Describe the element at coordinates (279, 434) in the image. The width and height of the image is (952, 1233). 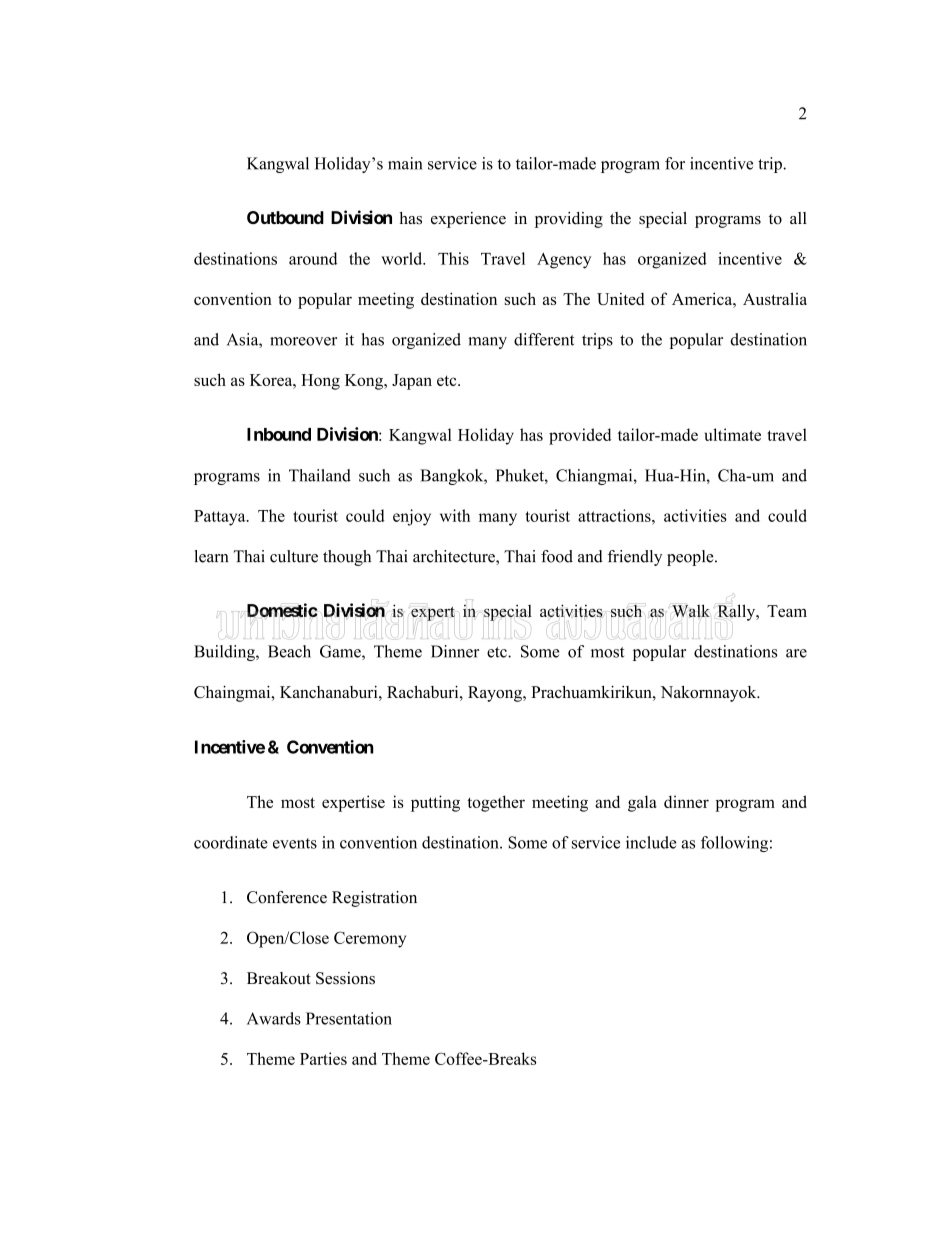
I see `Inbound` at that location.
